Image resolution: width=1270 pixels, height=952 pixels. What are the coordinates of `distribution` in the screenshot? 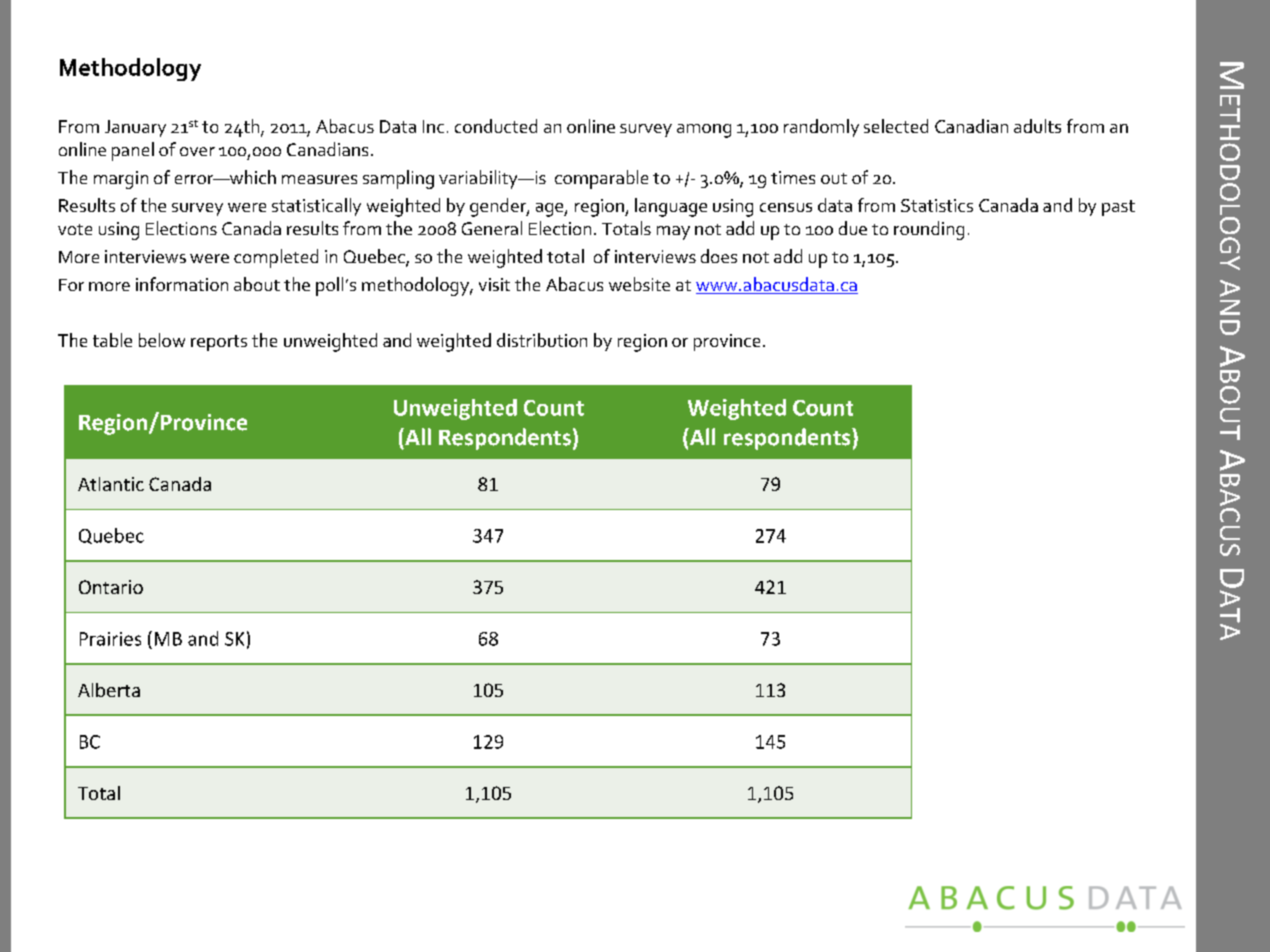 It's located at (542, 340).
